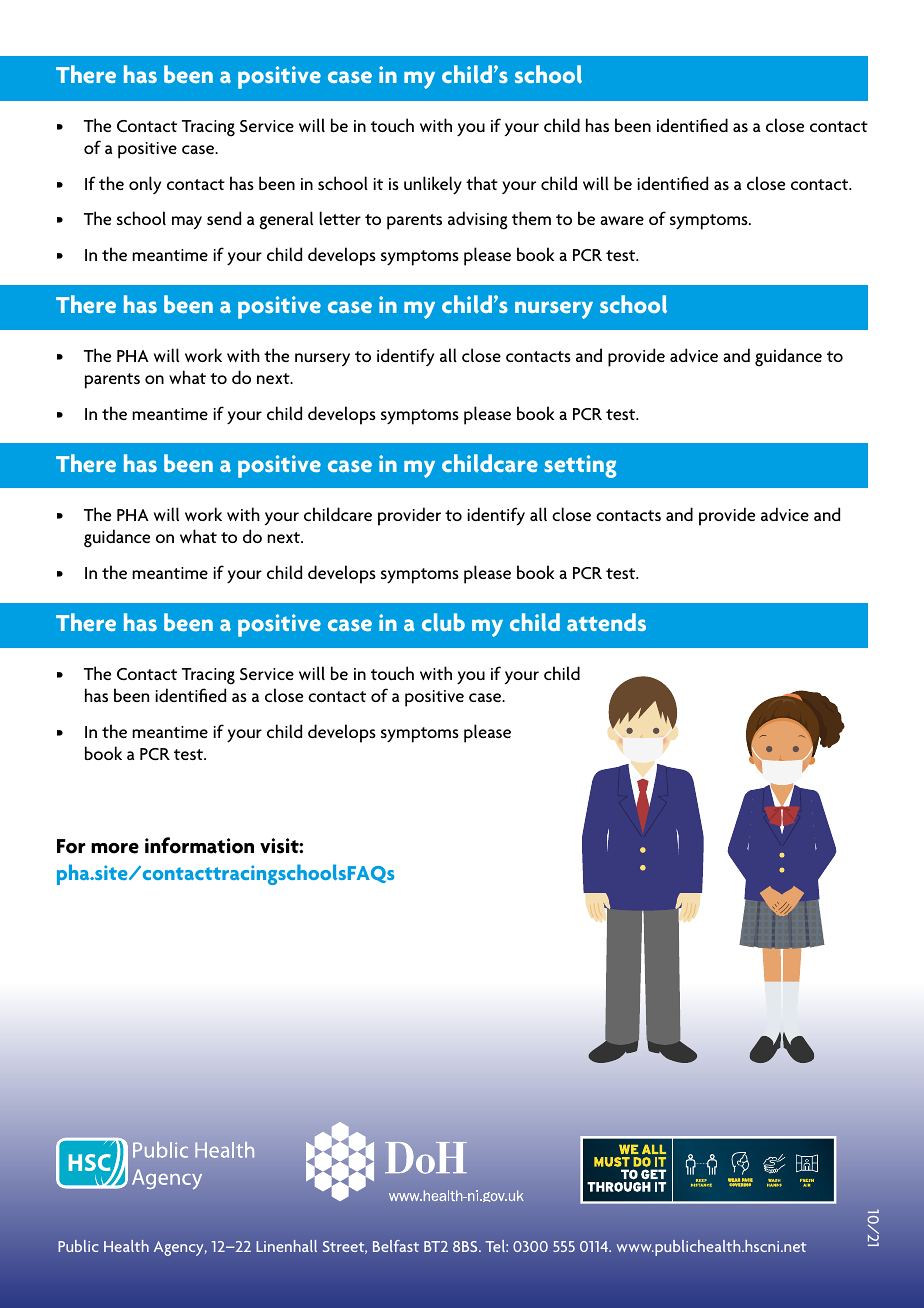  What do you see at coordinates (224, 218) in the screenshot?
I see `send` at bounding box center [224, 218].
